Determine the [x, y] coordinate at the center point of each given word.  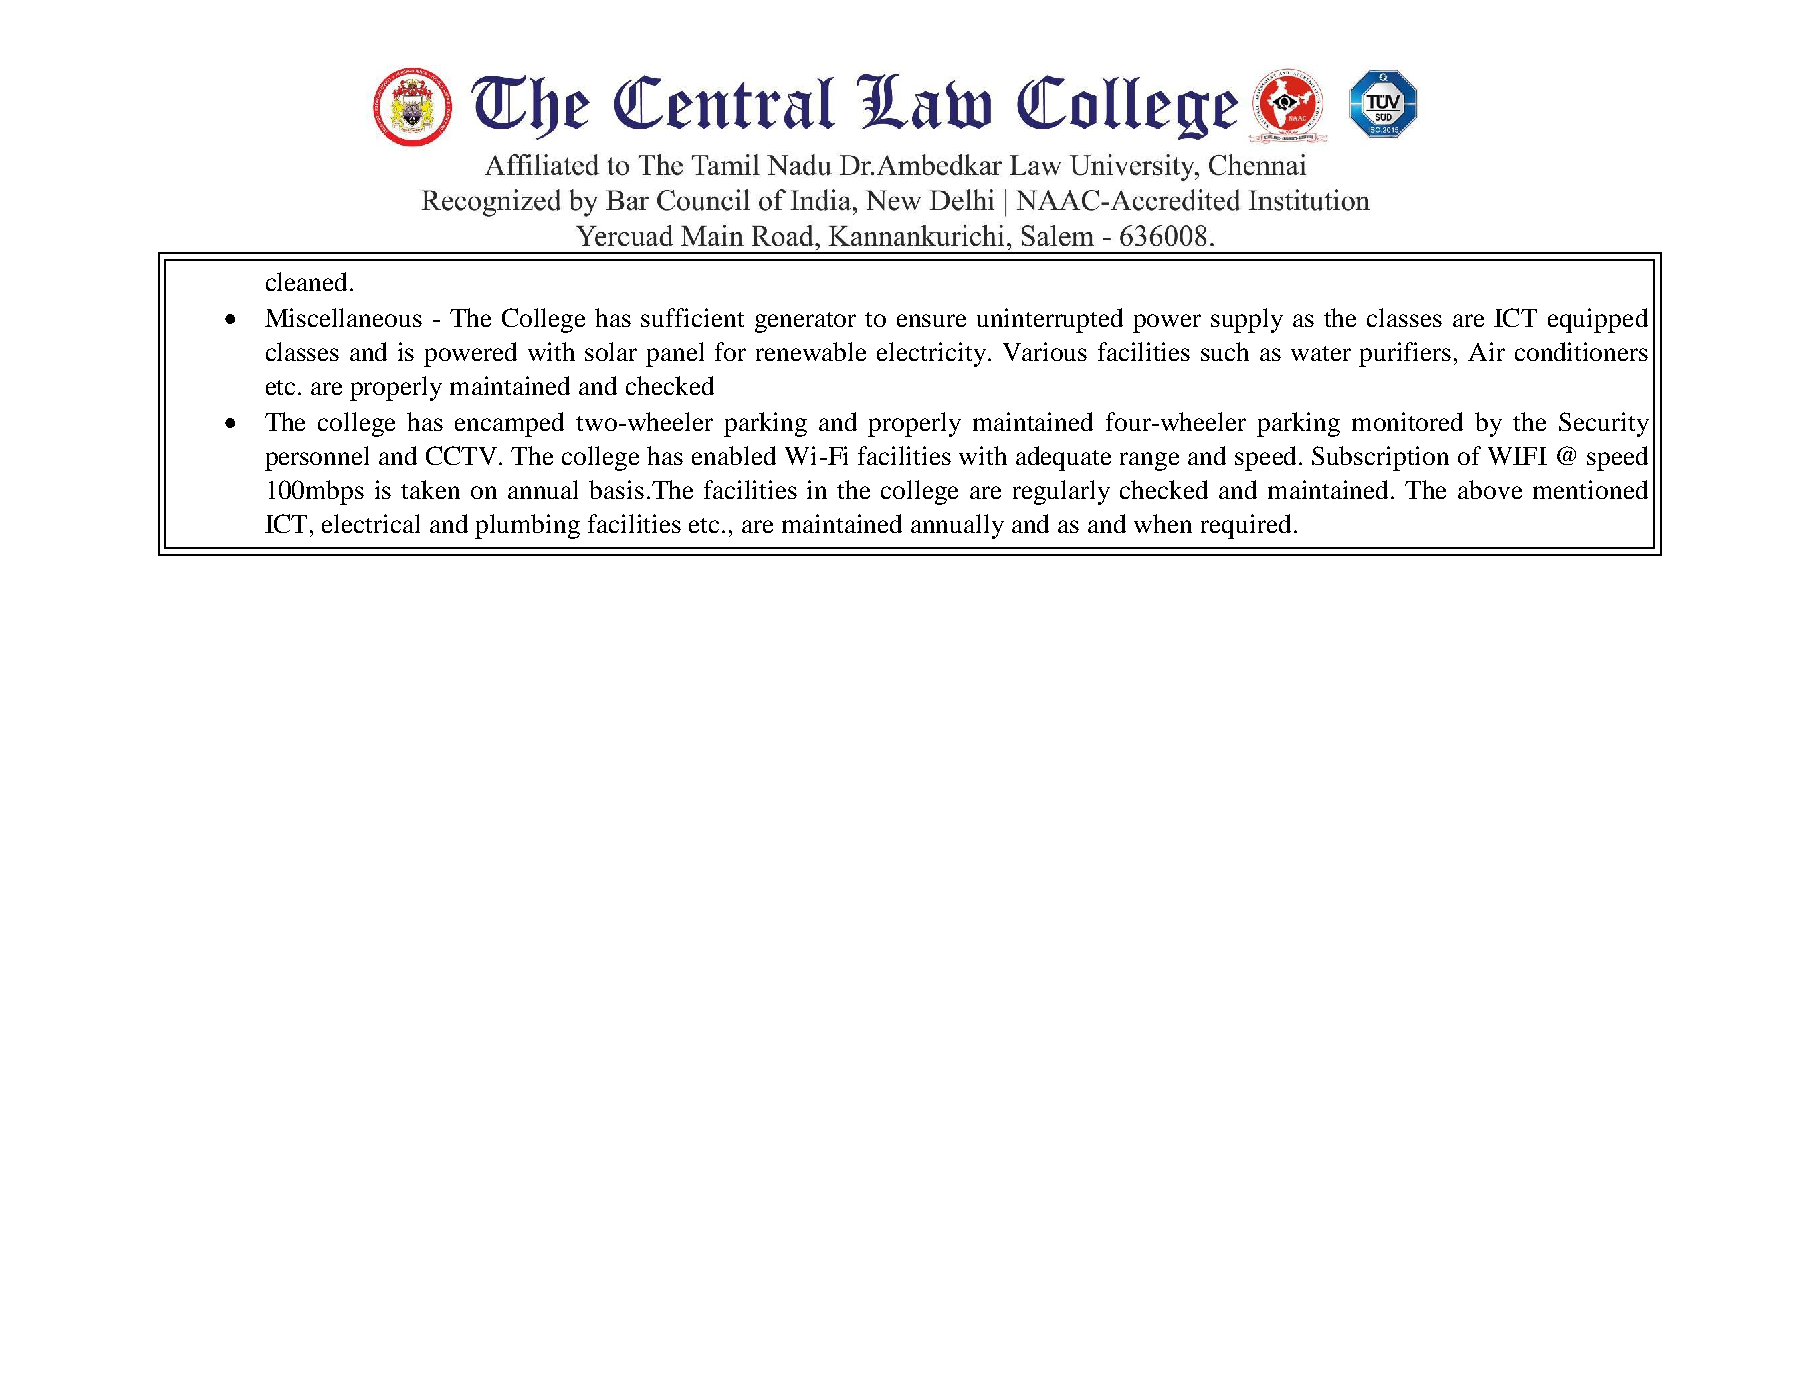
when [1163, 523]
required [1246, 526]
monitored [1407, 421]
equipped [1598, 320]
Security [1604, 424]
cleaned [306, 281]
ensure [931, 320]
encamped [509, 424]
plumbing [527, 526]
